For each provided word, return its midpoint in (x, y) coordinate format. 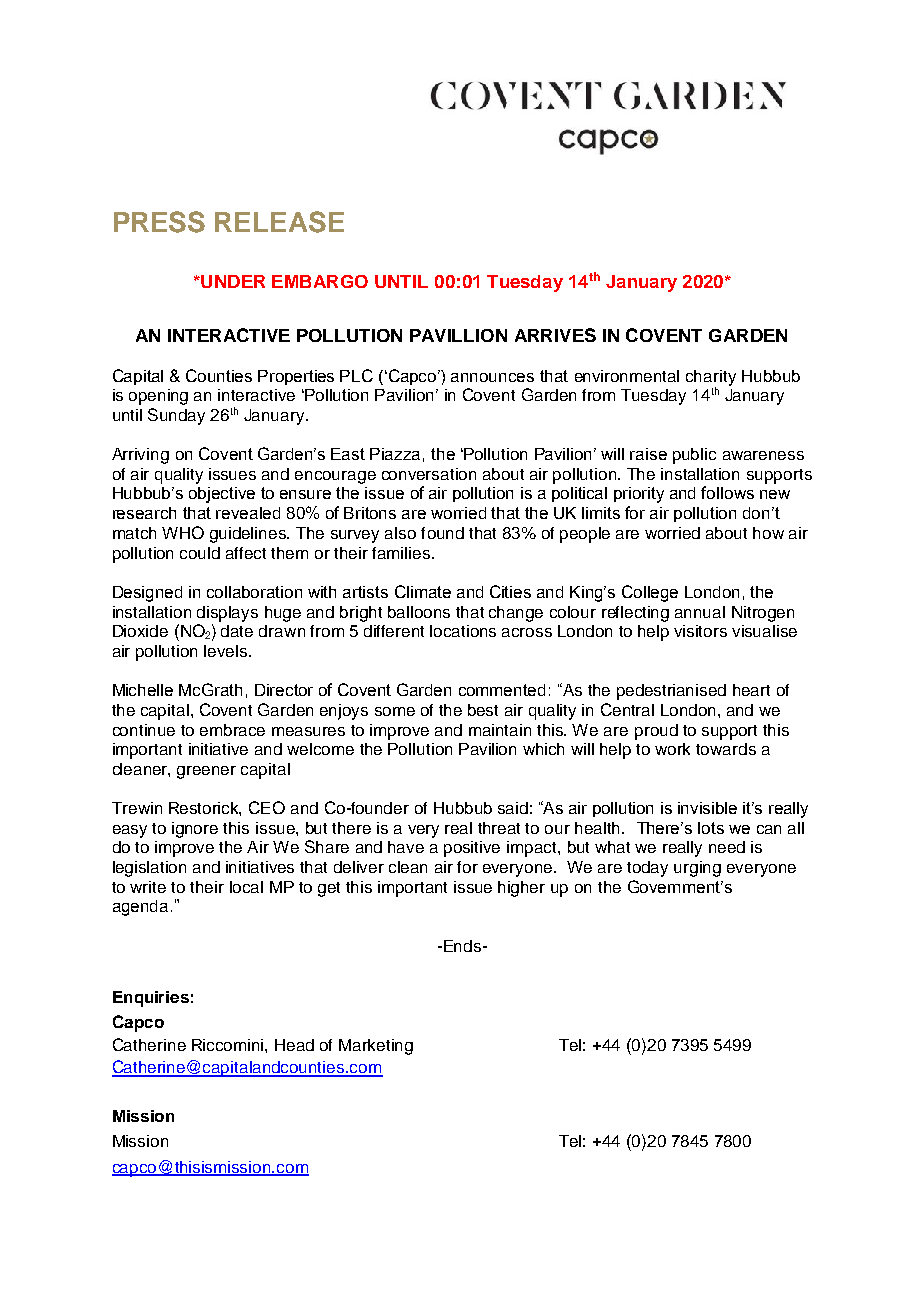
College (650, 593)
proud (656, 732)
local (246, 887)
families (402, 553)
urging (697, 869)
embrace (232, 730)
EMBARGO (320, 281)
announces (492, 377)
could (200, 553)
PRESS (159, 222)
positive (472, 849)
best (483, 710)
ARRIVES (555, 335)
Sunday (176, 416)
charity (711, 379)
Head (294, 1045)
